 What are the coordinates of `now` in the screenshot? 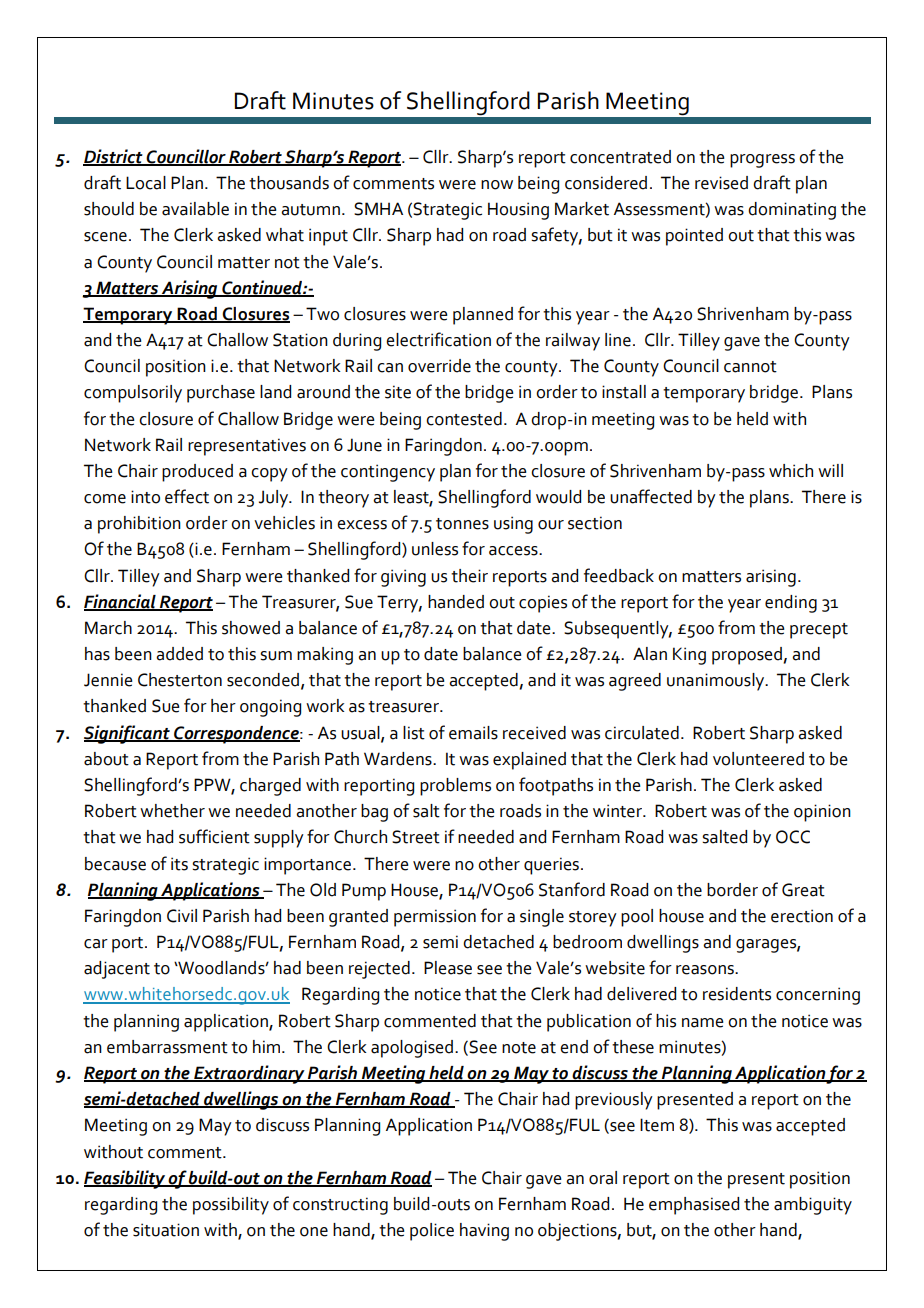 It's located at (497, 185).
